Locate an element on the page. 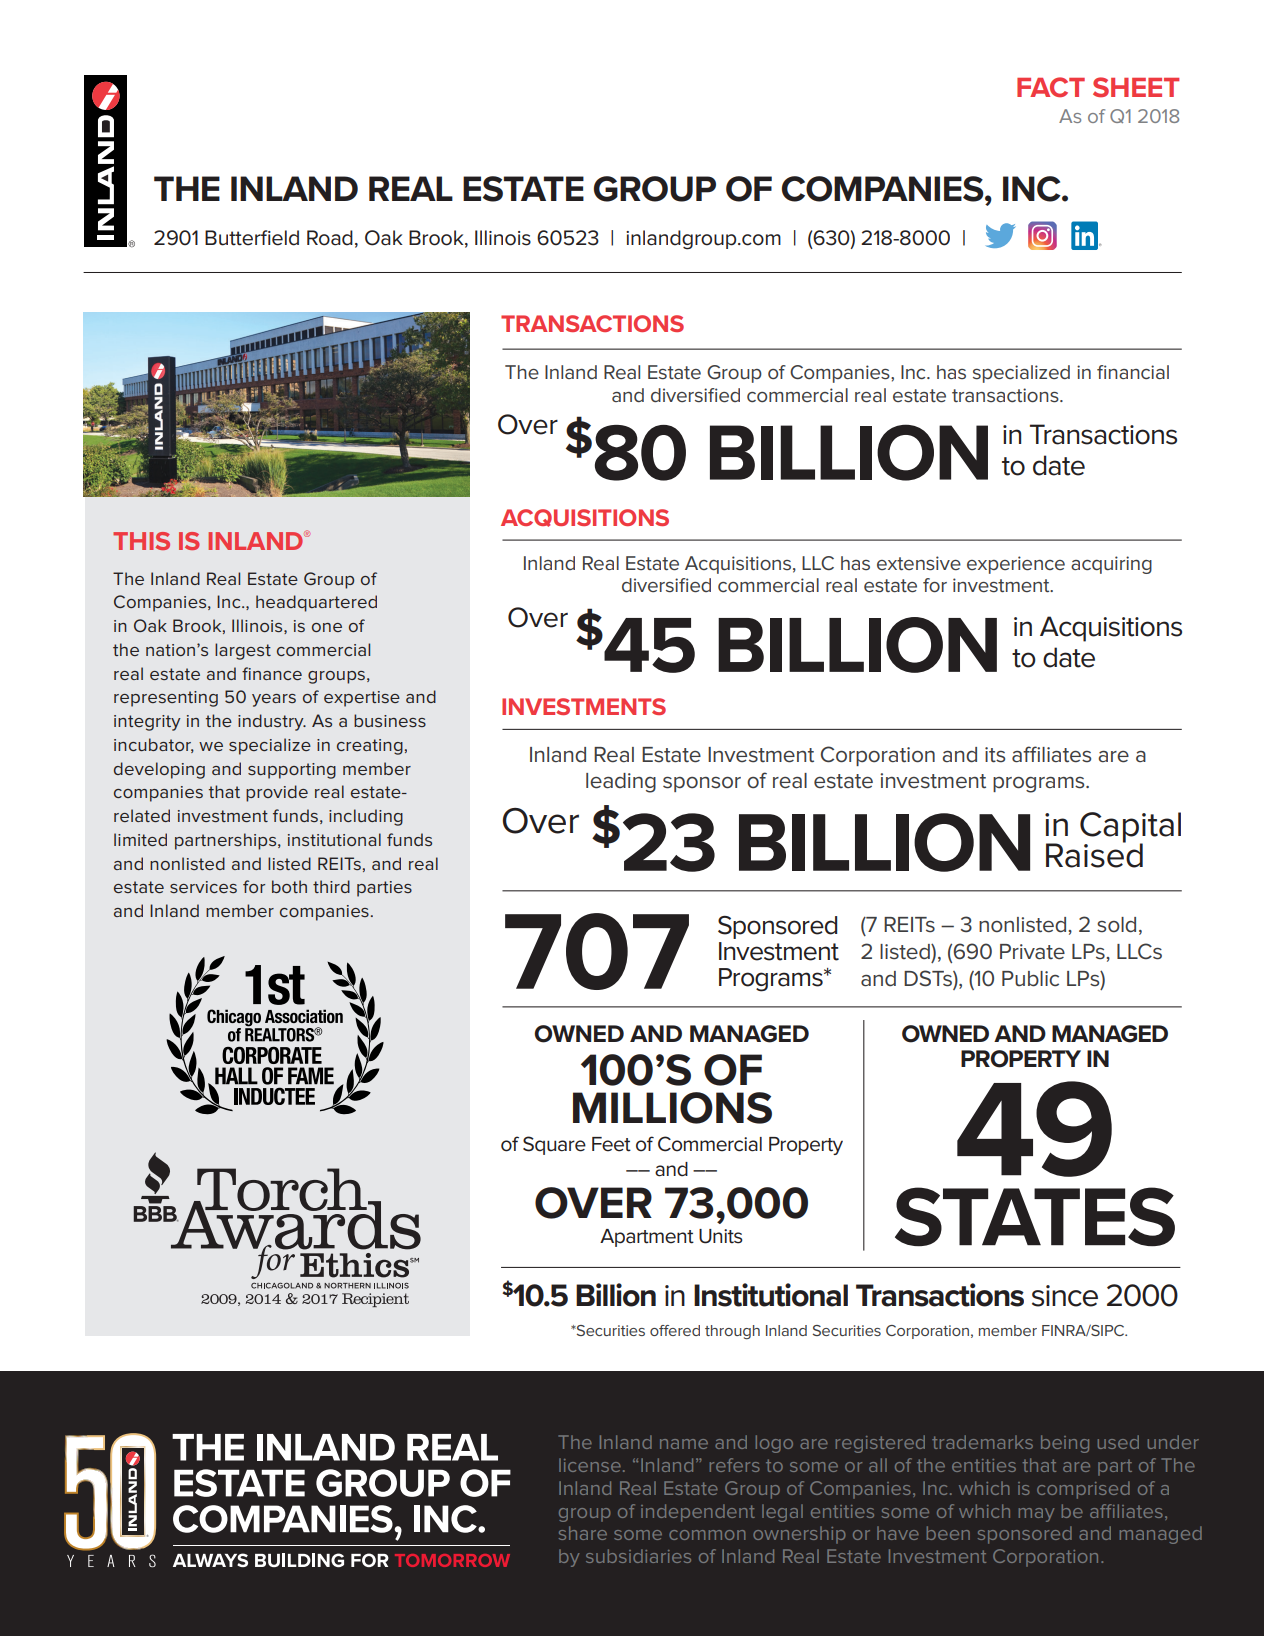  STATES is located at coordinates (1035, 1217).
